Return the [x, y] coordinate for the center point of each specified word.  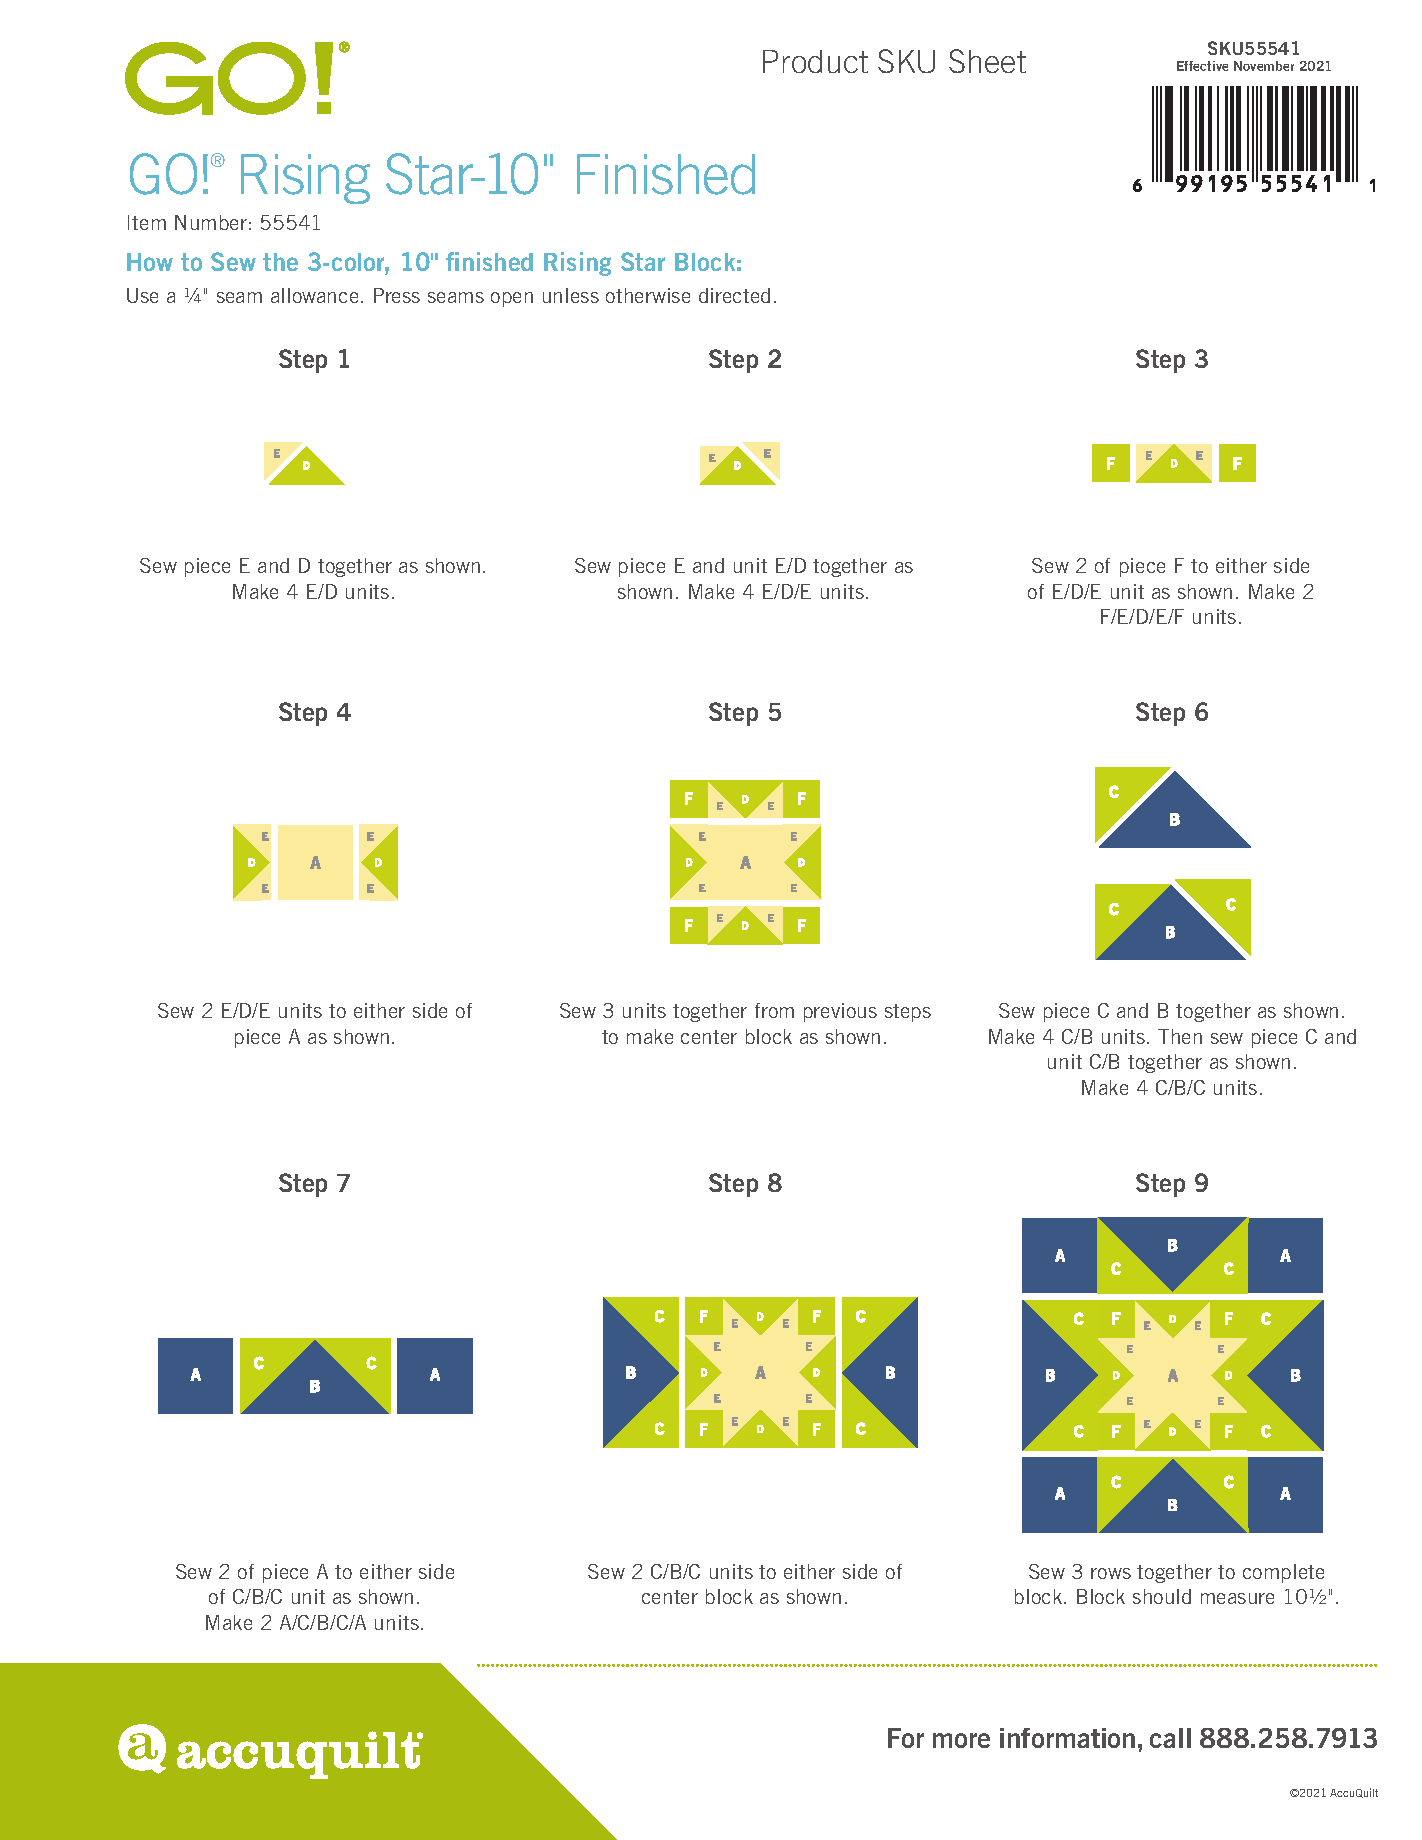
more [961, 1740]
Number [211, 222]
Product [815, 61]
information [1067, 1738]
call [1170, 1738]
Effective [1202, 66]
